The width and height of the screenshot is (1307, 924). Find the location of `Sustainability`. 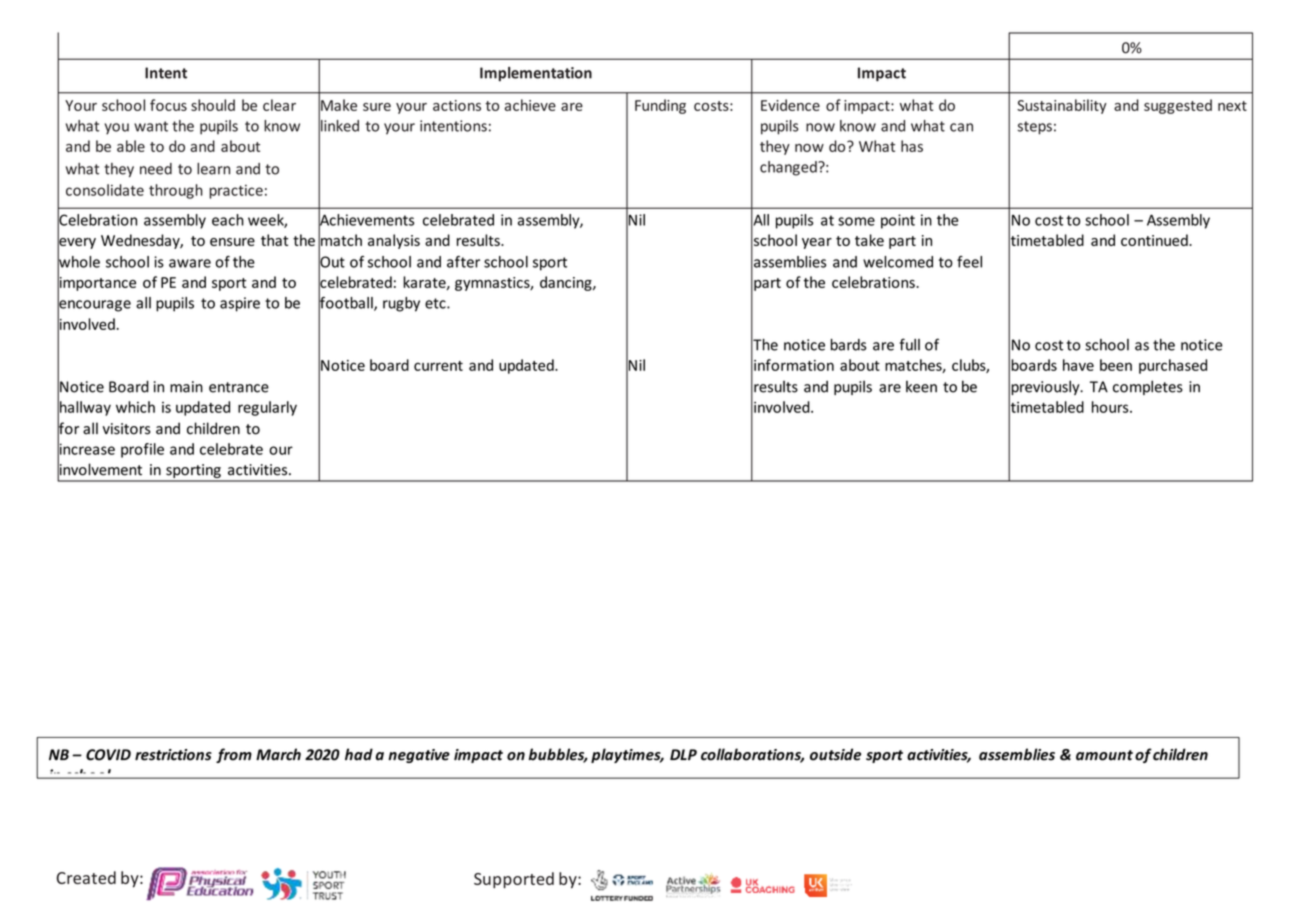

Sustainability is located at coordinates (1062, 106).
